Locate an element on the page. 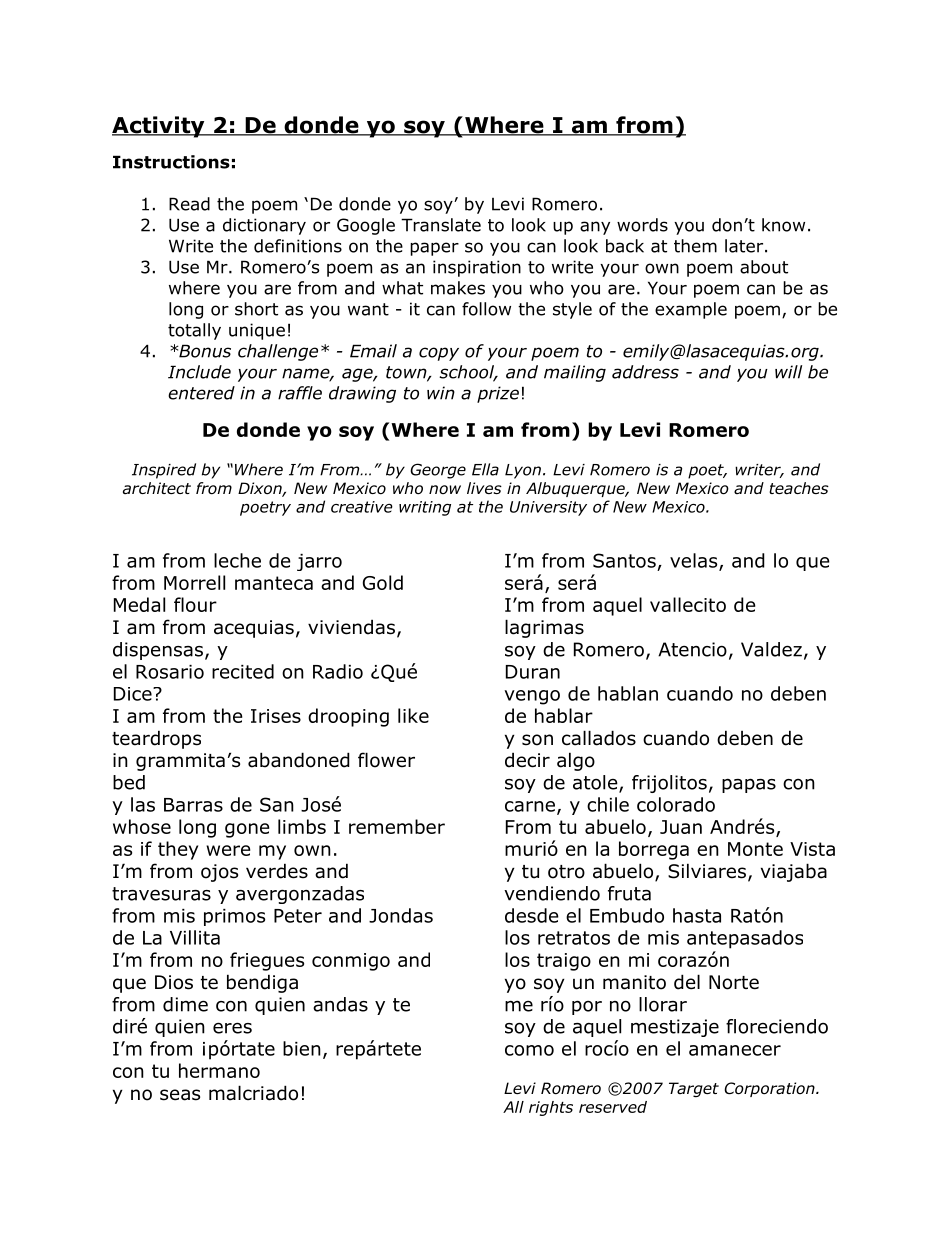 Image resolution: width=952 pixels, height=1233 pixels. Inspired is located at coordinates (164, 471).
